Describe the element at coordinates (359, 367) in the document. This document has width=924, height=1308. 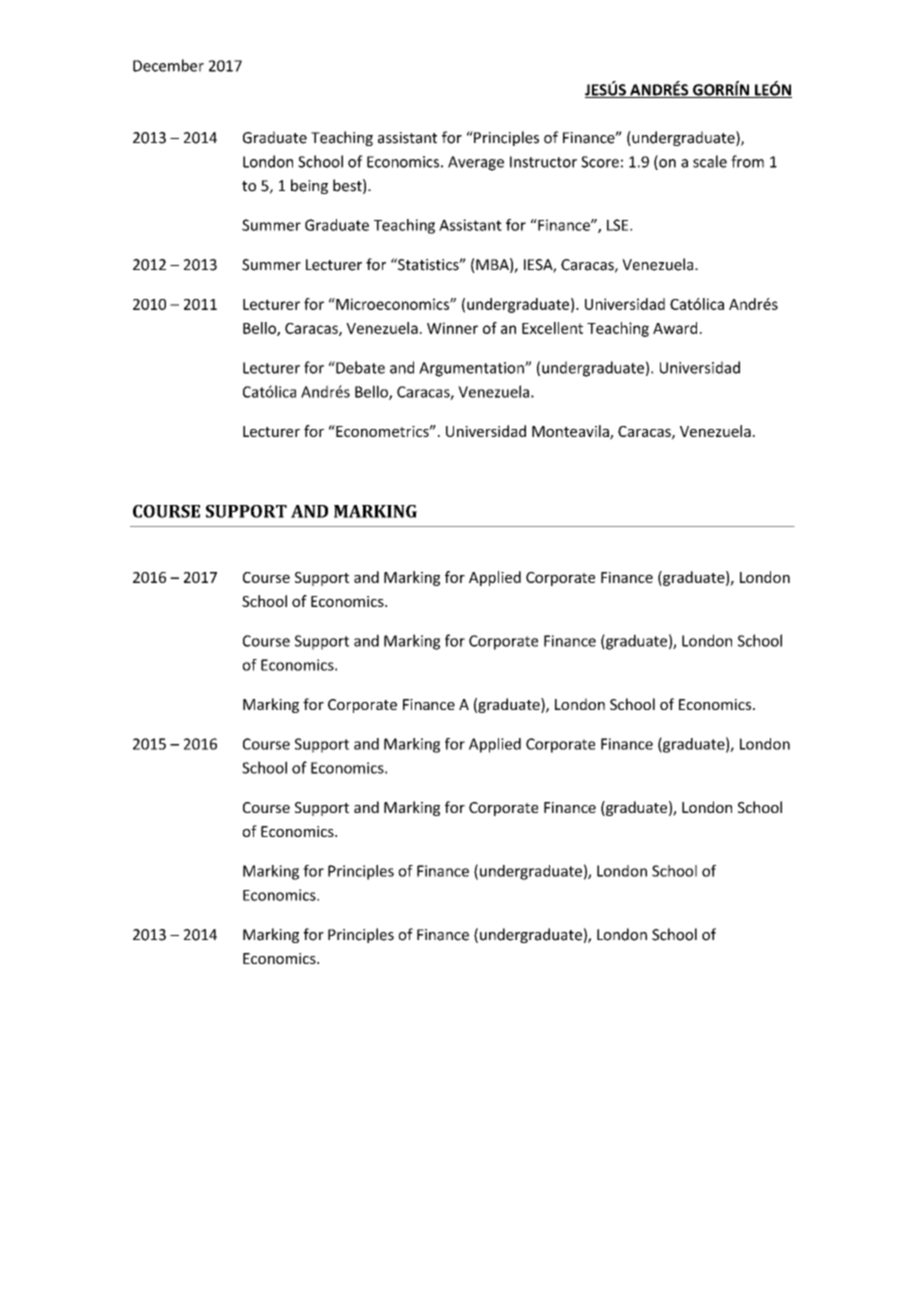
I see `Debate` at that location.
